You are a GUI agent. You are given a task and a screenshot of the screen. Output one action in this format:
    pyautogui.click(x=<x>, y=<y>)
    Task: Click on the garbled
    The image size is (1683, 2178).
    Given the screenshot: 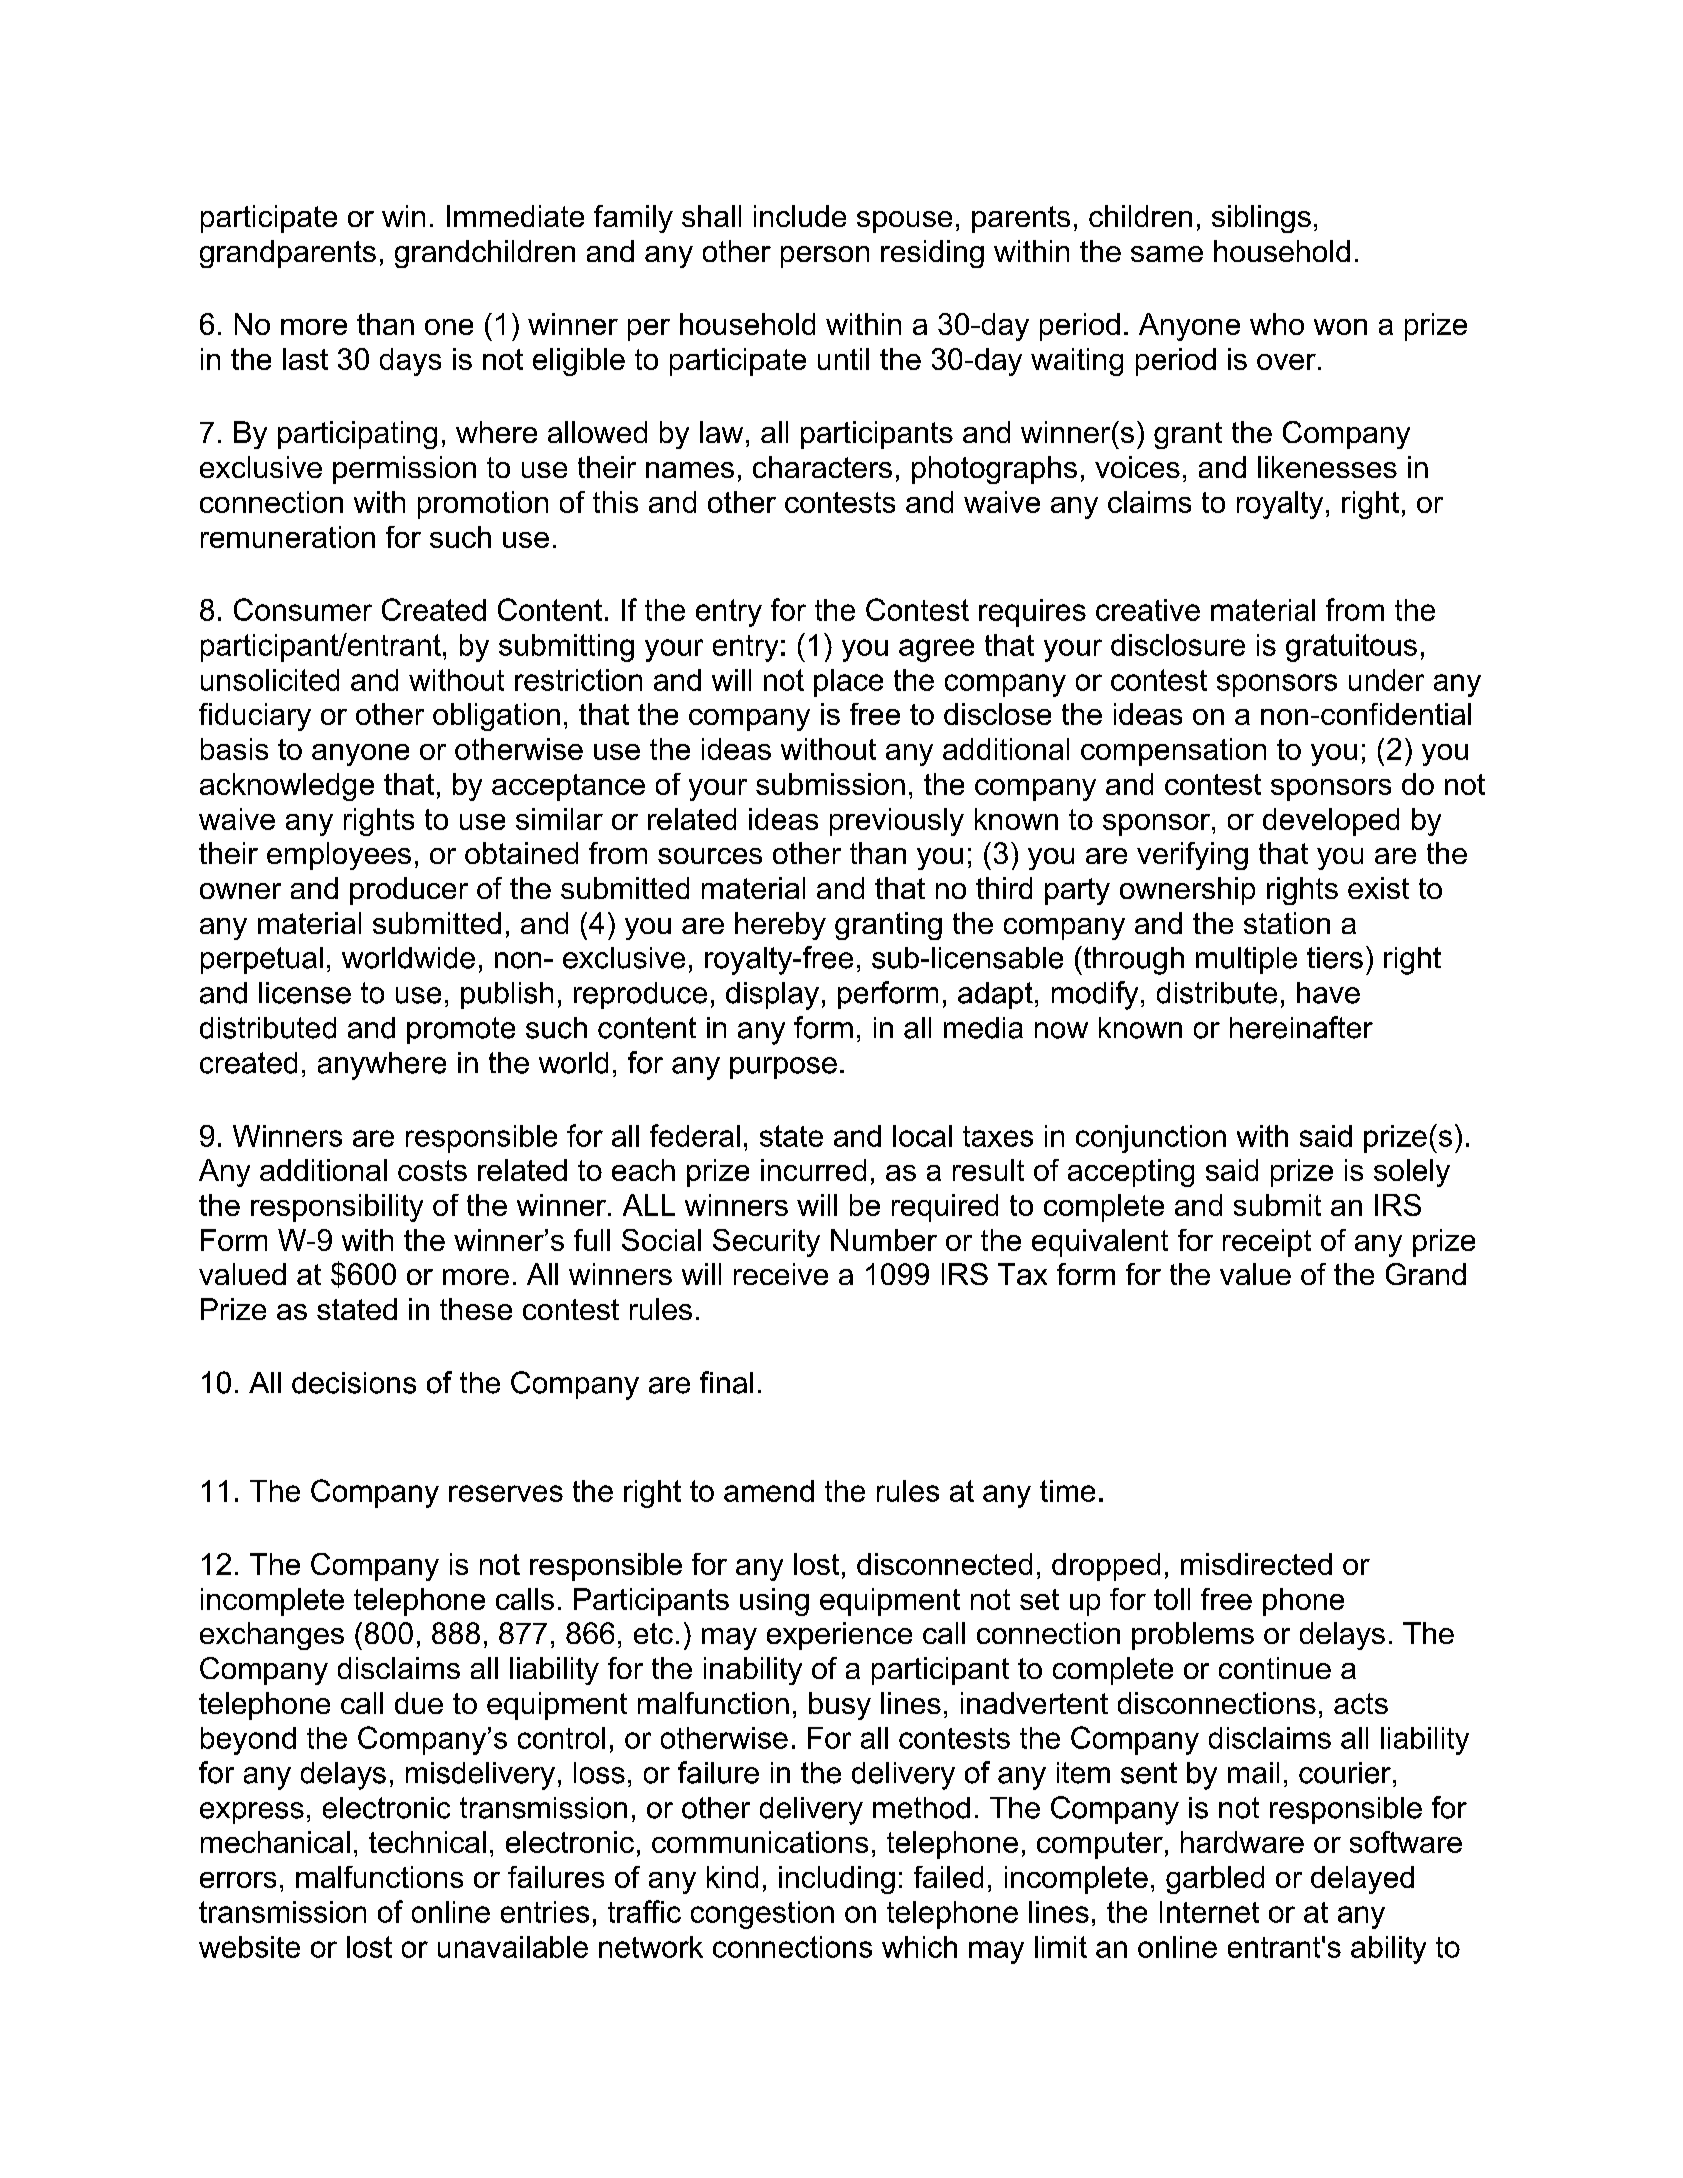 What is the action you would take?
    pyautogui.click(x=1215, y=1880)
